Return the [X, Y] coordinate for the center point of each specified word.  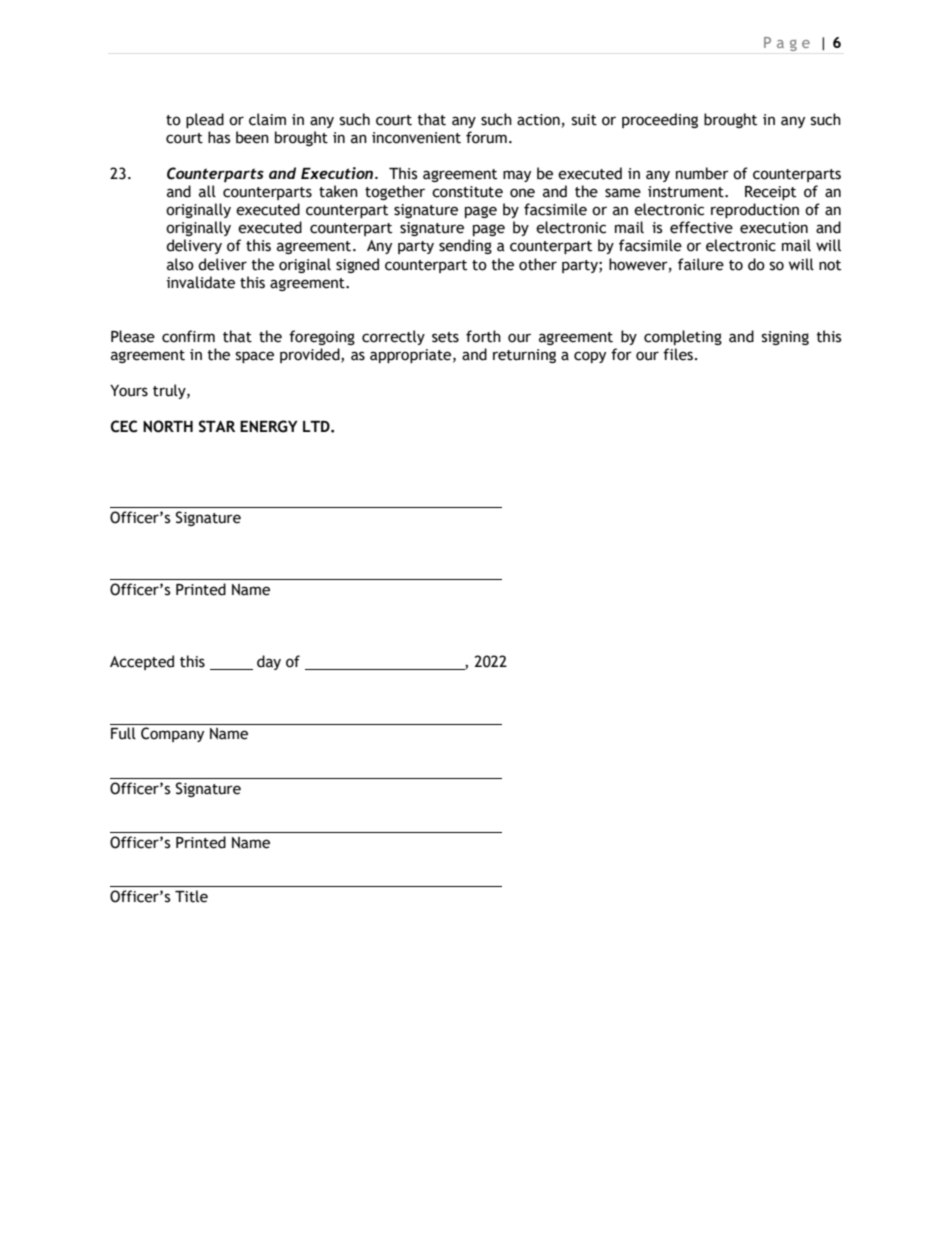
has [219, 137]
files [678, 354]
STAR [217, 426]
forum [486, 137]
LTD [317, 426]
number [702, 173]
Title [191, 896]
